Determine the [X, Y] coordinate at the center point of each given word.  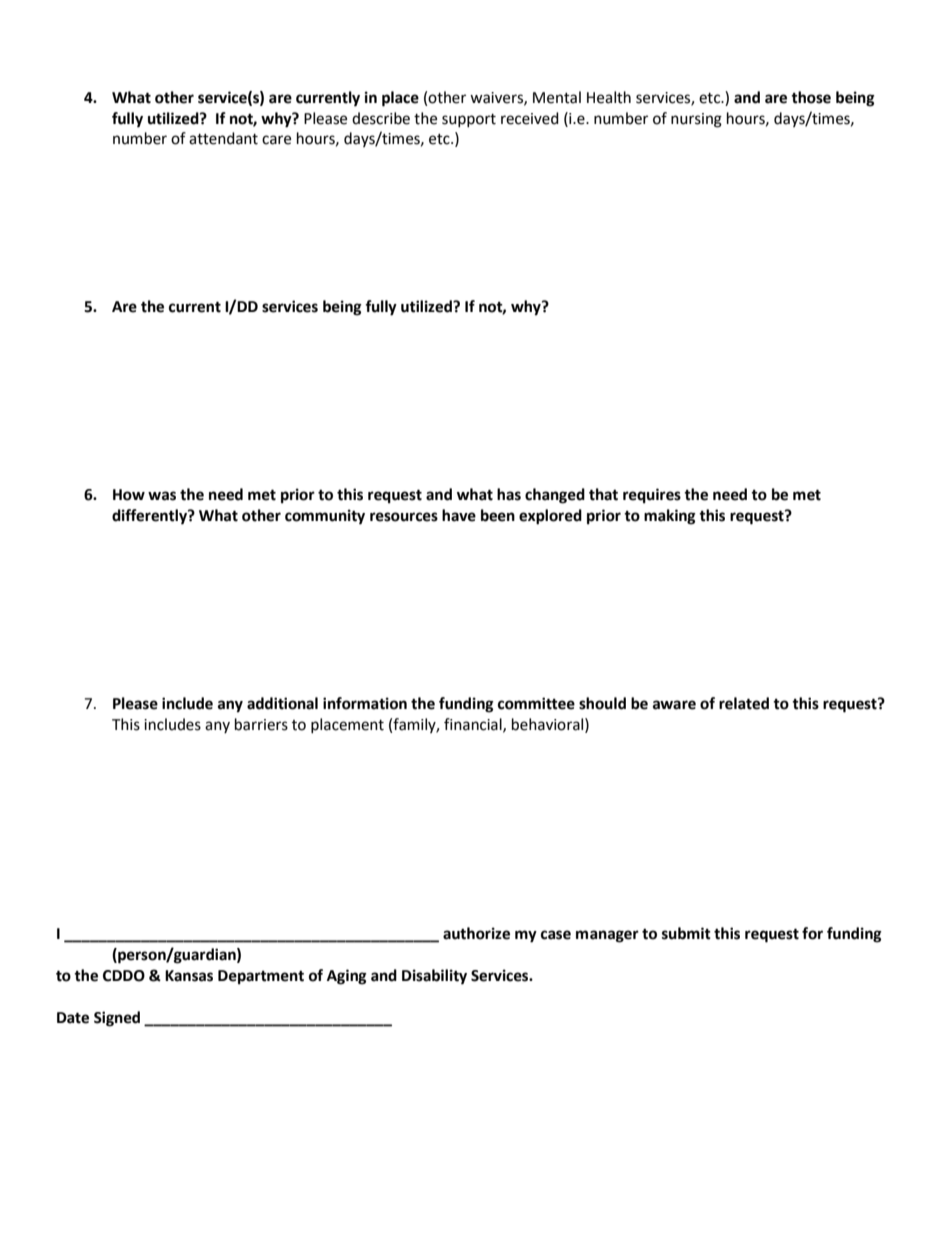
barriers [261, 724]
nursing [696, 120]
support [469, 120]
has [509, 494]
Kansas [189, 976]
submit [686, 933]
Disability [434, 977]
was [162, 496]
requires [652, 496]
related [744, 703]
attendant [223, 138]
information [365, 703]
